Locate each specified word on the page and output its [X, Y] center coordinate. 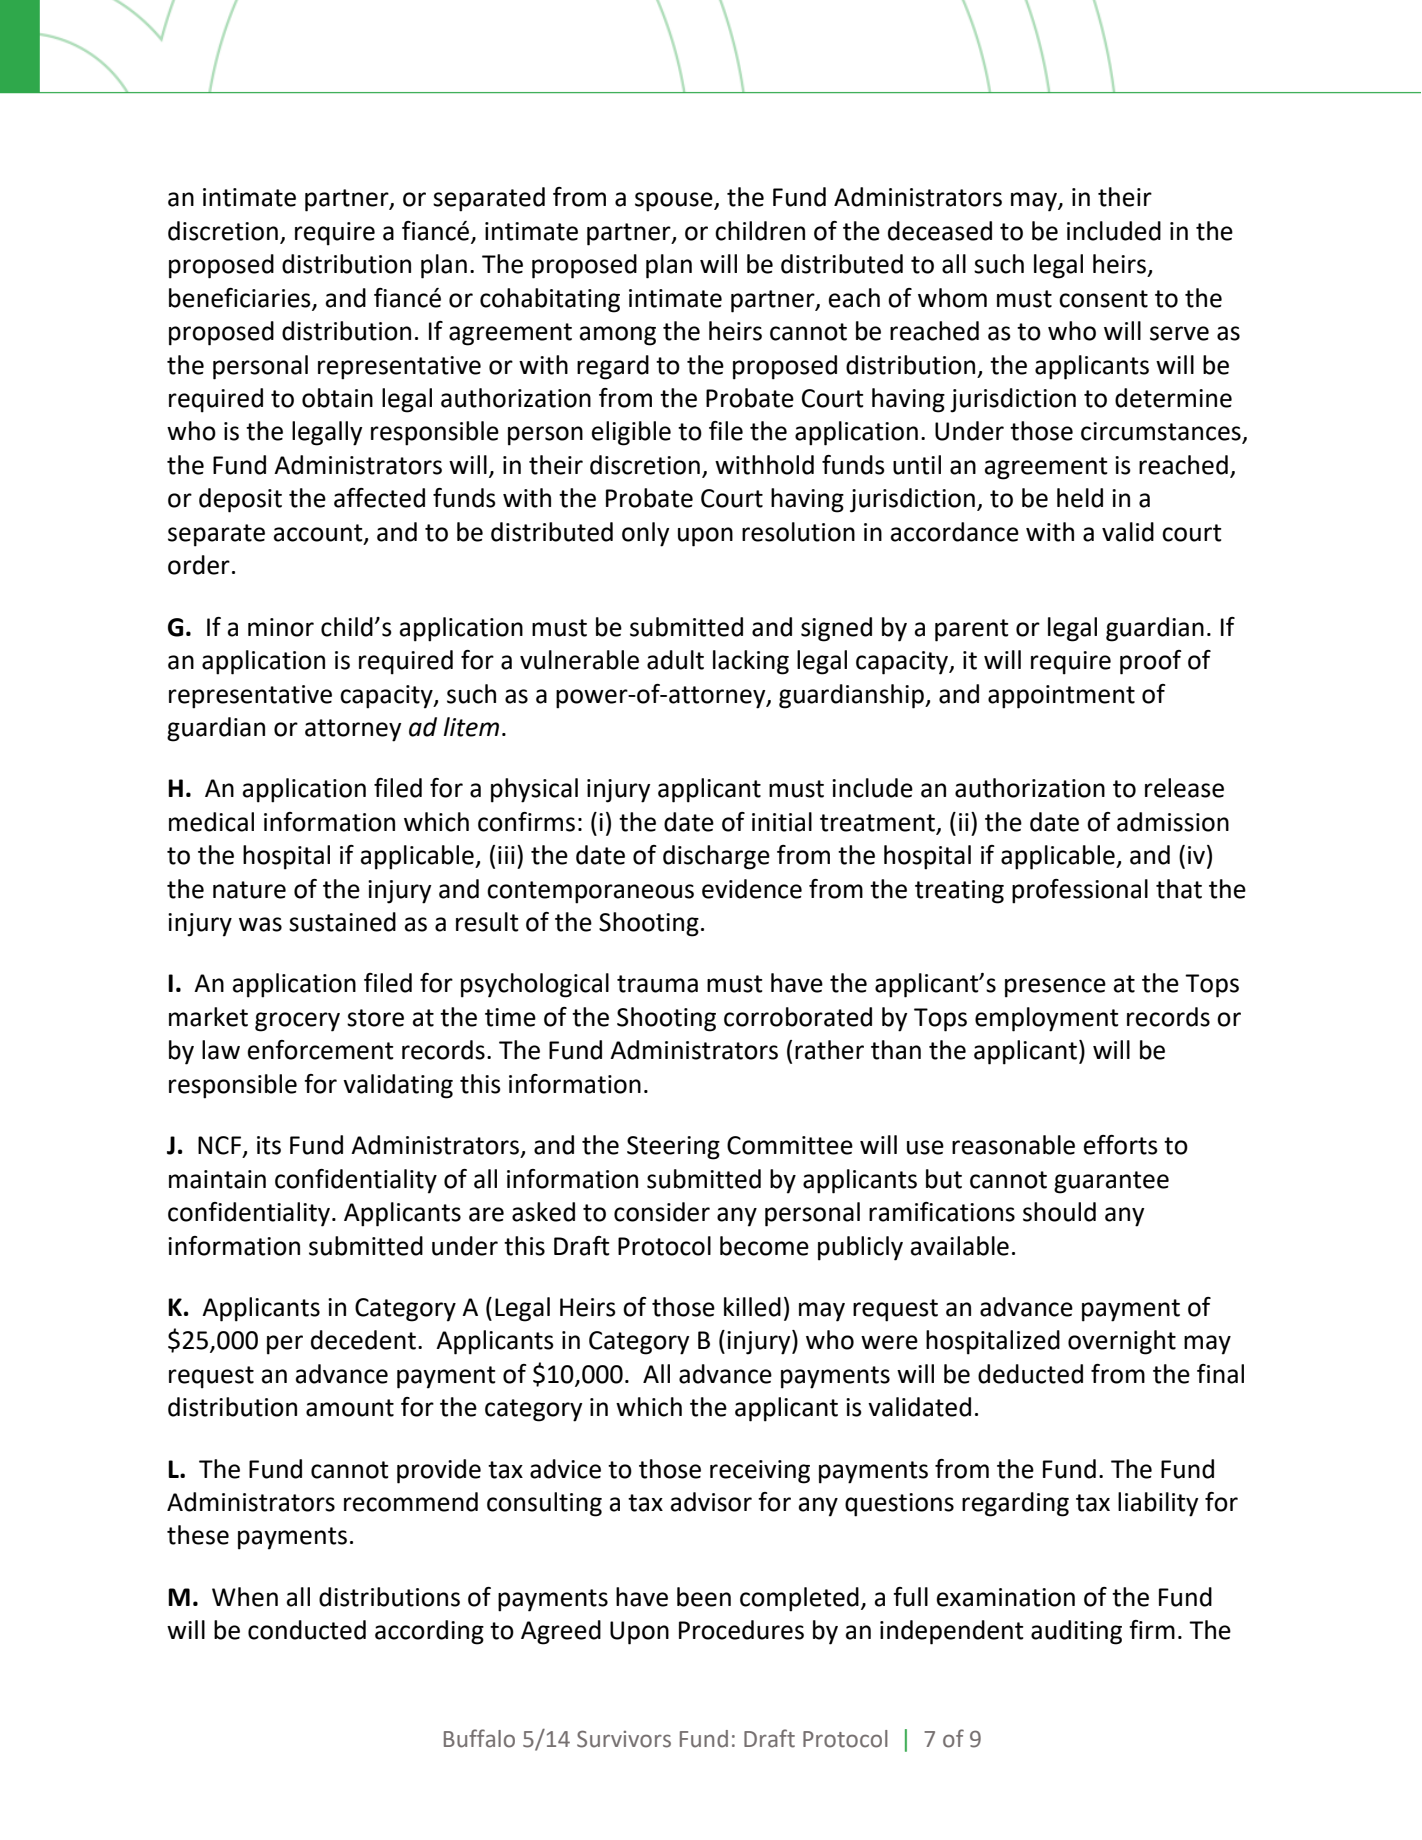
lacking [751, 662]
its [269, 1145]
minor [281, 627]
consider [662, 1212]
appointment [1061, 697]
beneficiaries [241, 298]
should [1059, 1212]
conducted [307, 1630]
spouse [675, 202]
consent [1103, 299]
